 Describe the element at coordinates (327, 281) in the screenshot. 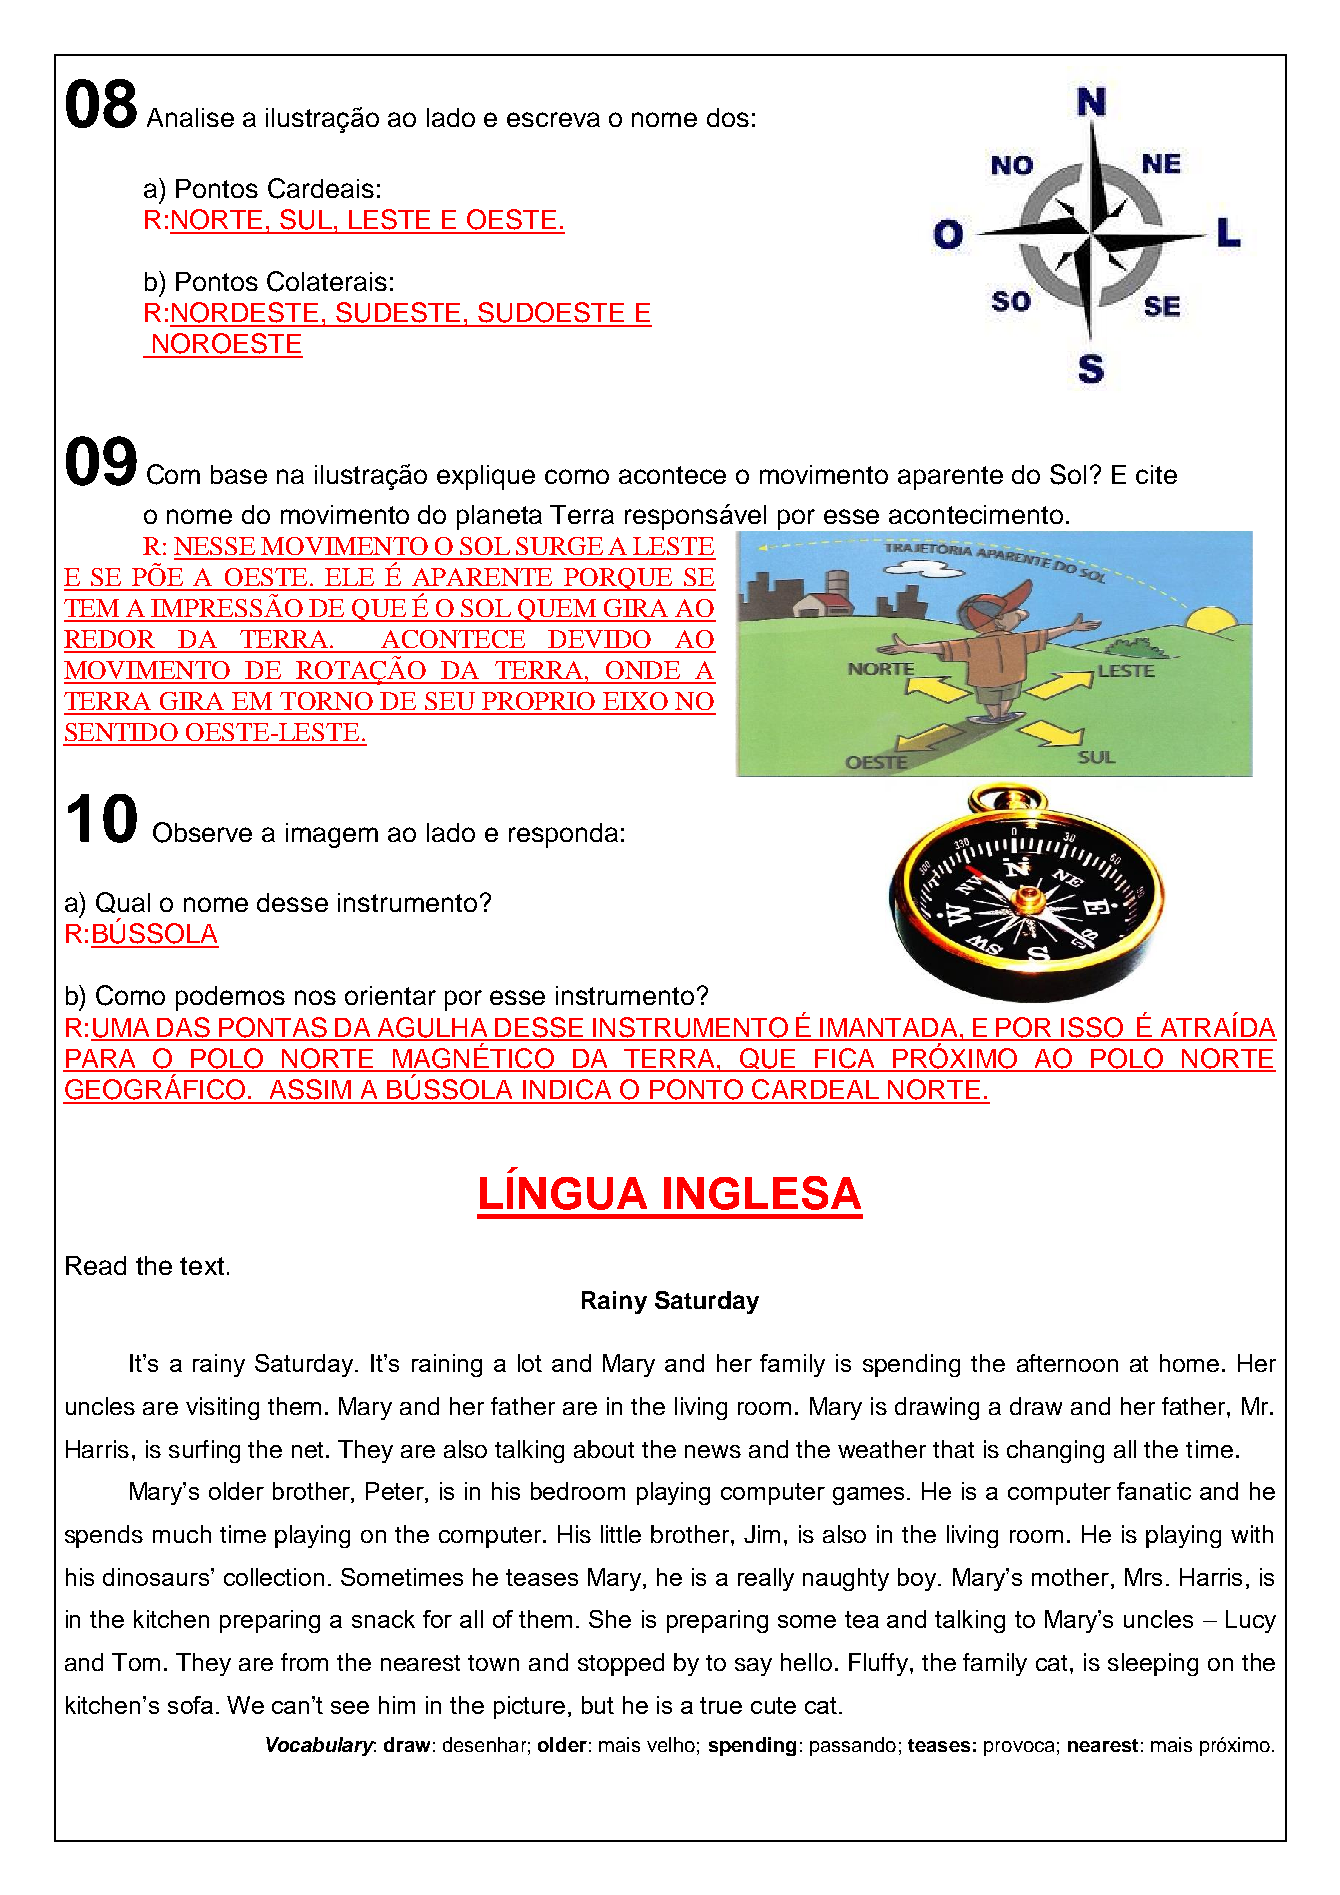

I see `Colaterais` at that location.
